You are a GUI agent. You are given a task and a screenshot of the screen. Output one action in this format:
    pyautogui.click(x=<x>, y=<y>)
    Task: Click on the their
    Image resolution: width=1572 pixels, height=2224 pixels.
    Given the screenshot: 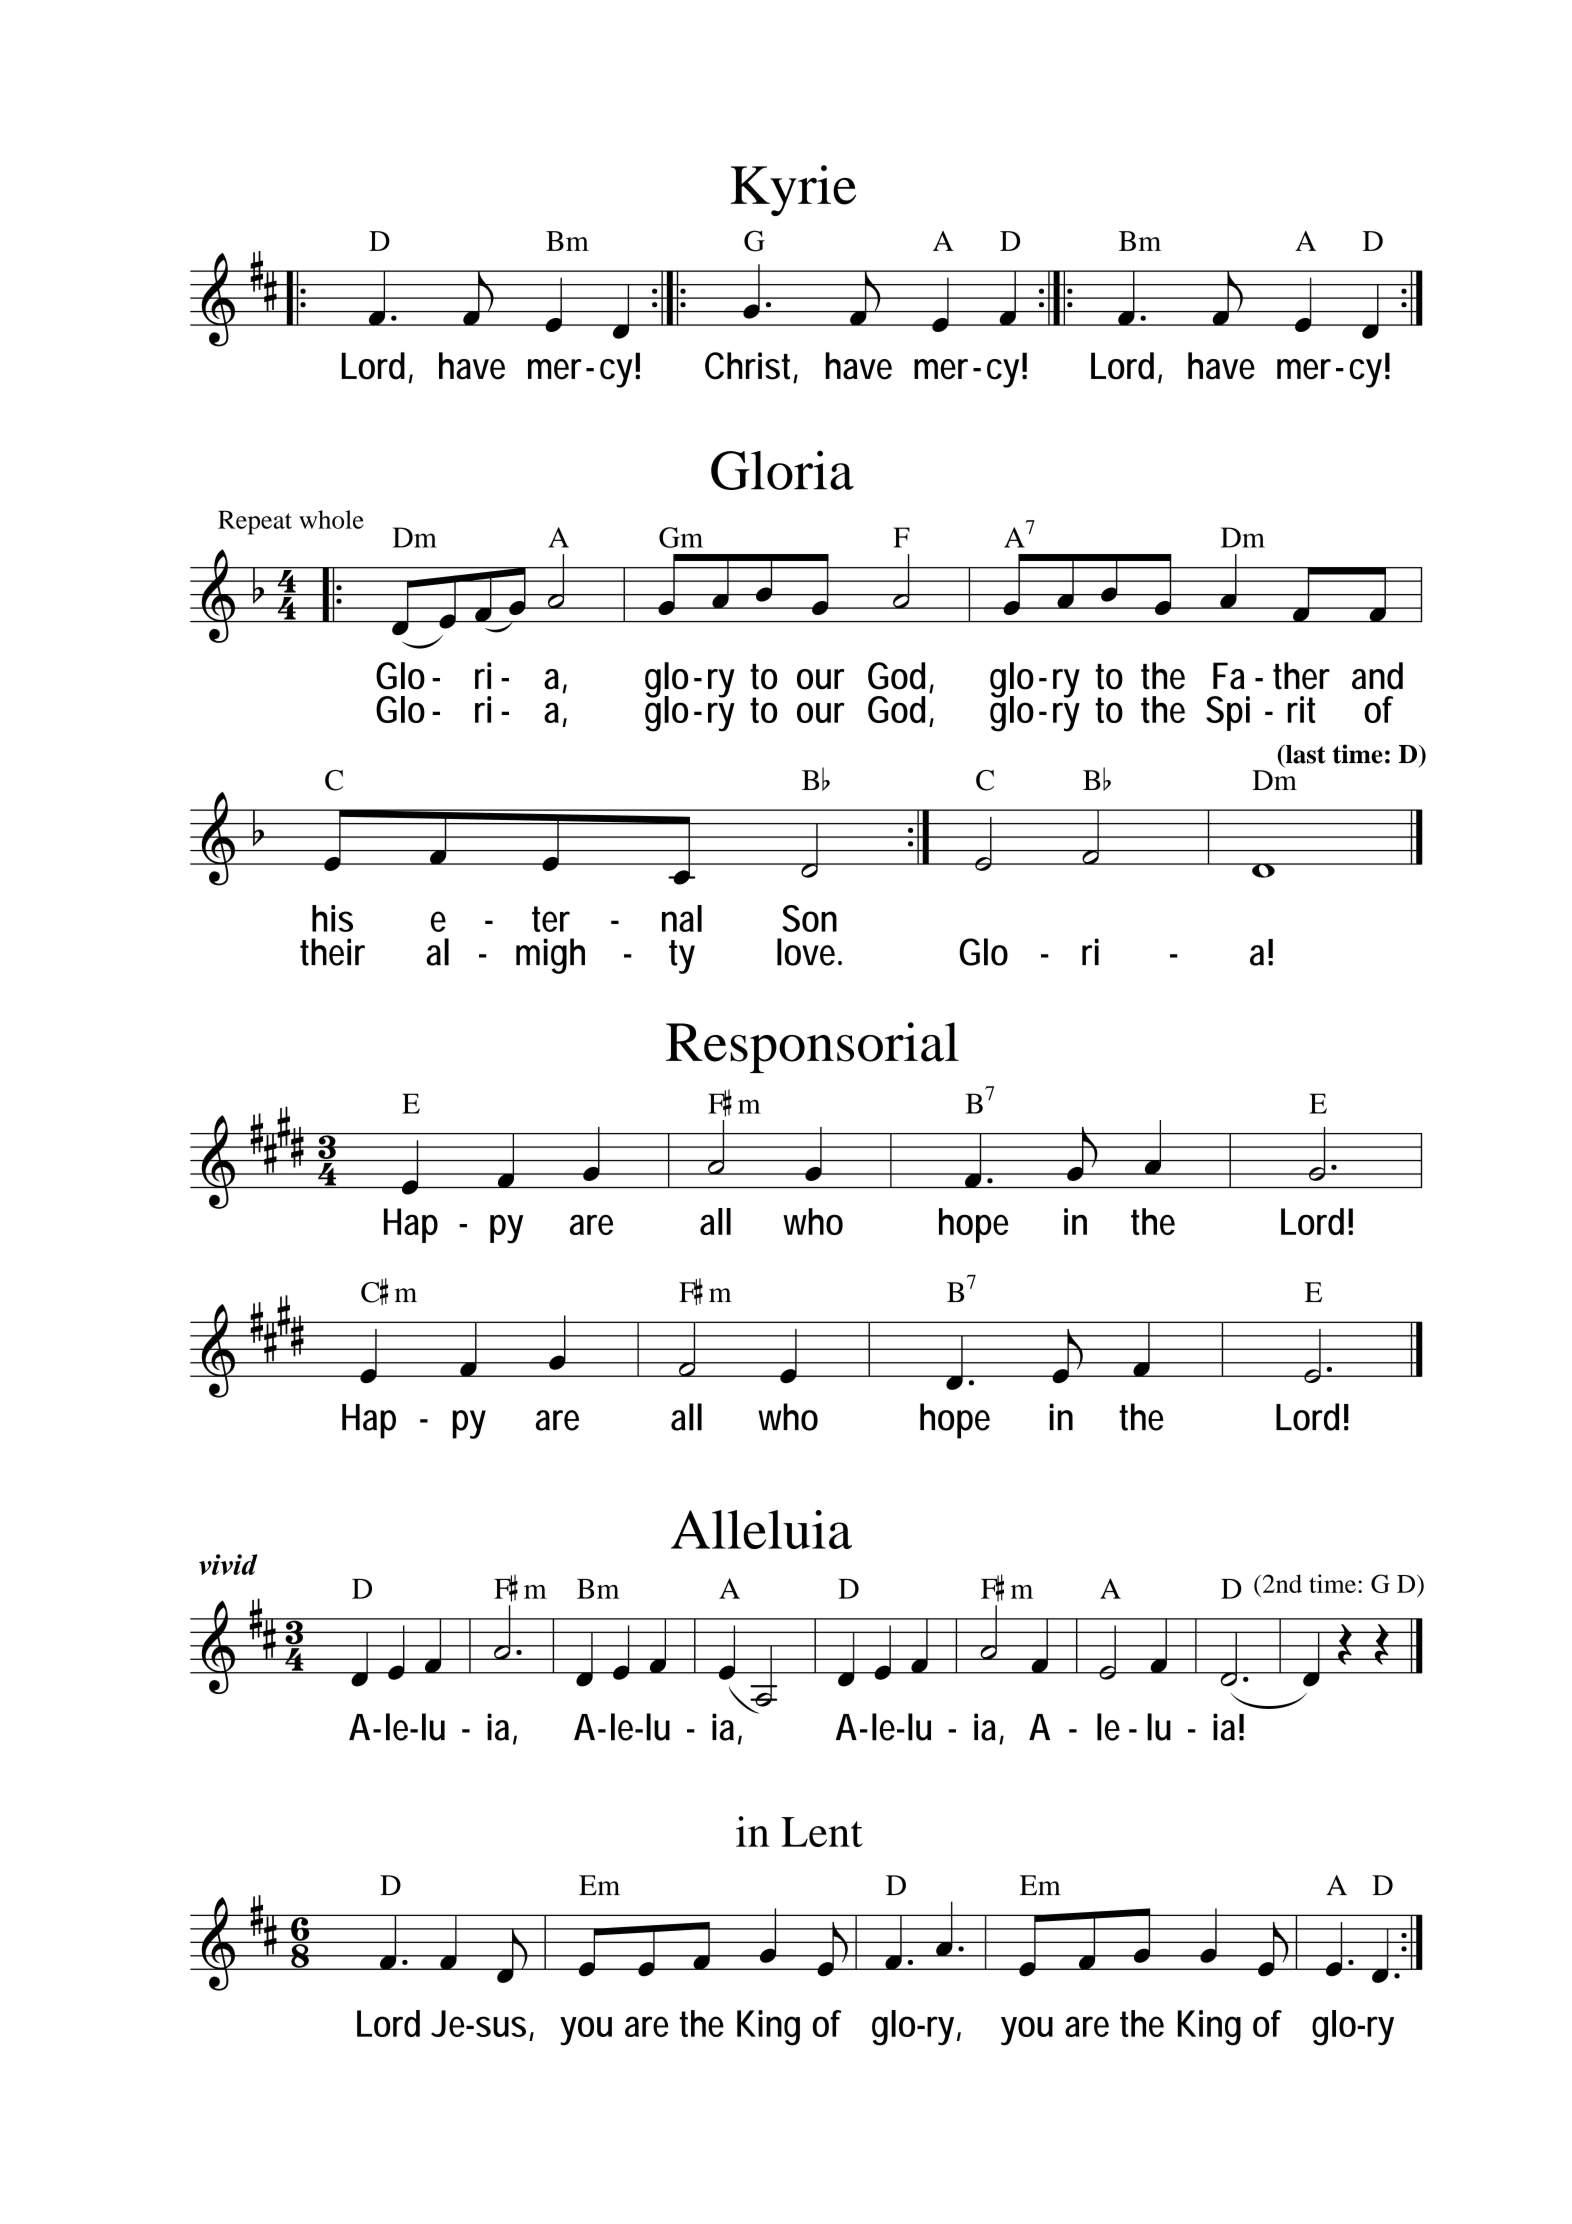 What is the action you would take?
    pyautogui.click(x=332, y=952)
